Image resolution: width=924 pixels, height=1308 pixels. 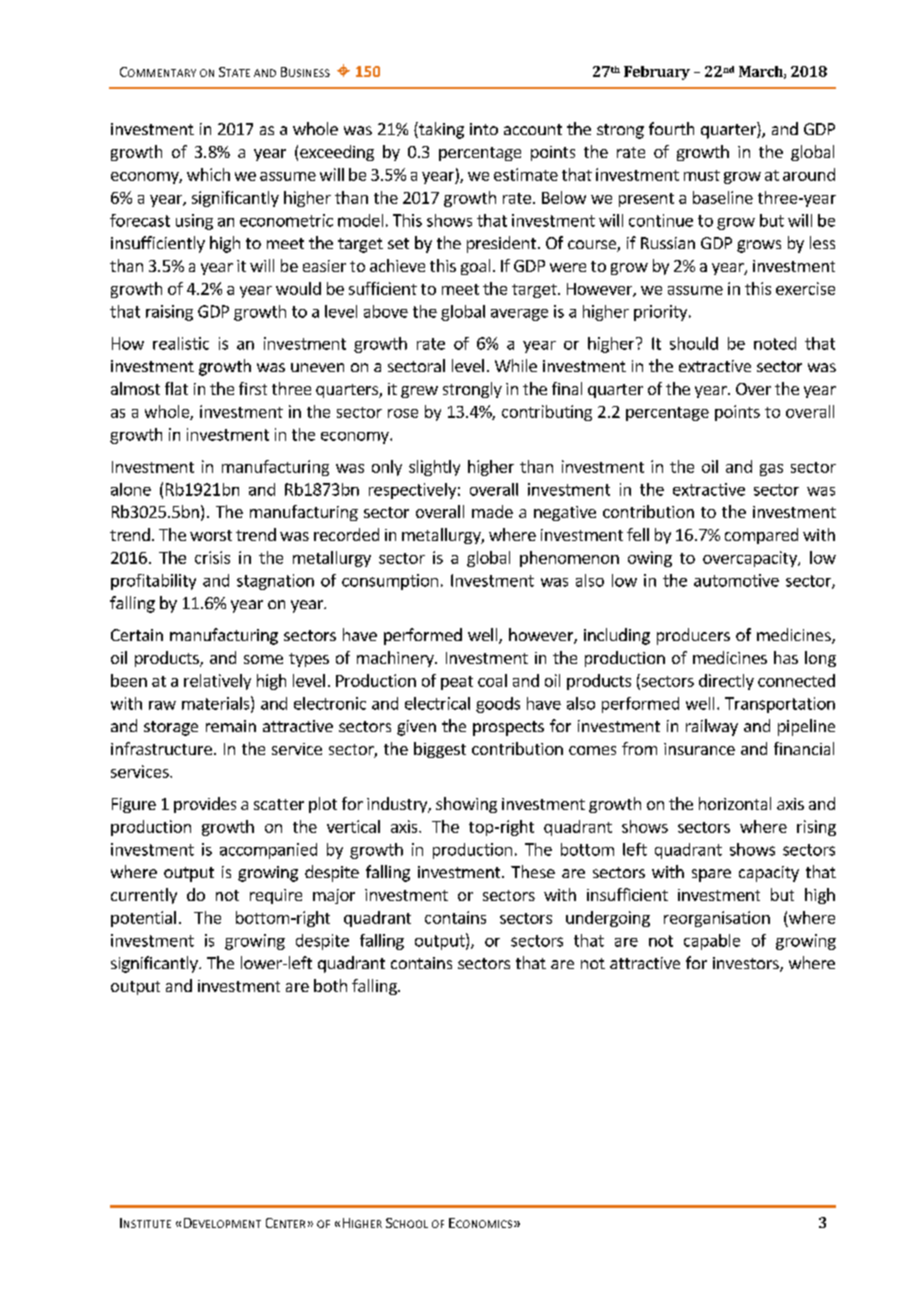 I want to click on compared, so click(x=761, y=536).
